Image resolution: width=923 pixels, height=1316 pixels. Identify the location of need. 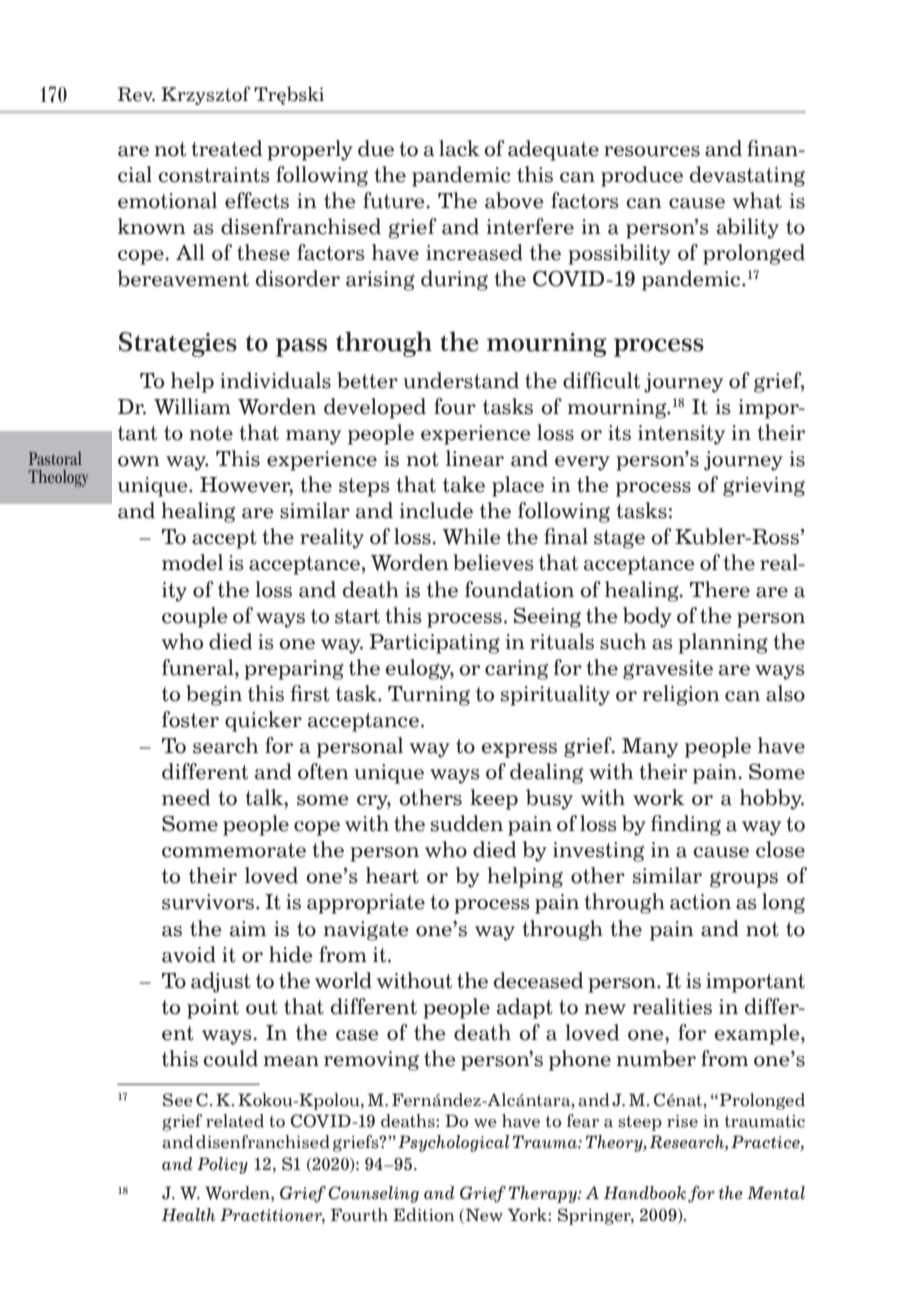
(186, 797).
